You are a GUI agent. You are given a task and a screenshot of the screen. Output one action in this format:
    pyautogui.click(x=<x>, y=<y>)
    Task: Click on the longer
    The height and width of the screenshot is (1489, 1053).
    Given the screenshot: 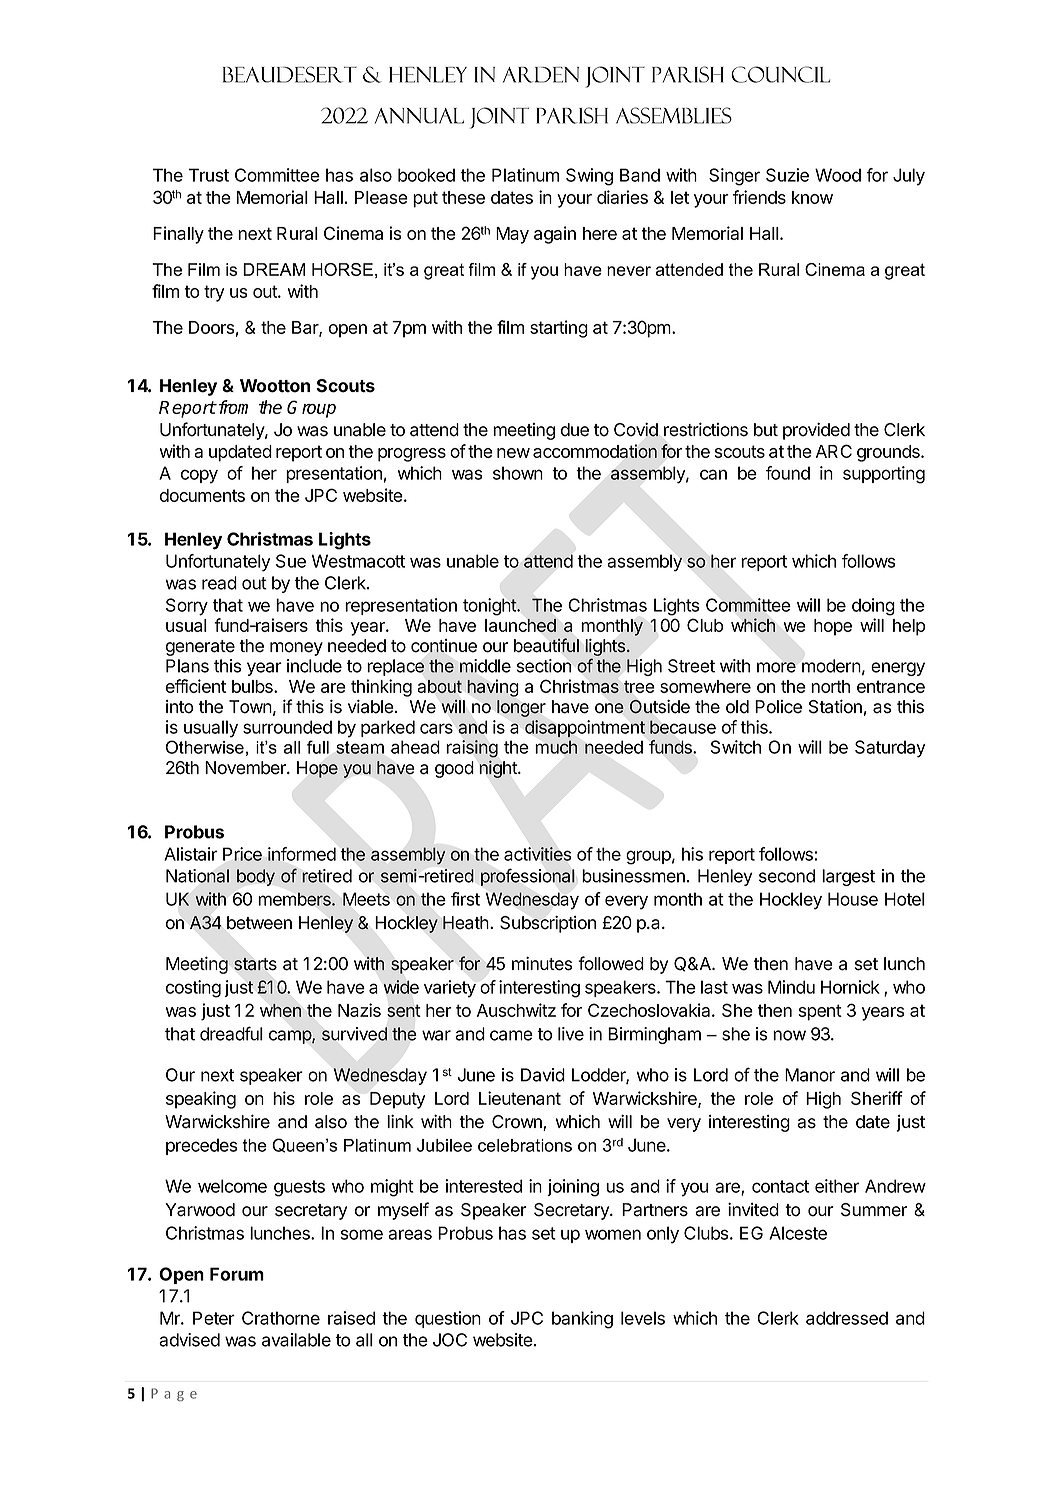 What is the action you would take?
    pyautogui.click(x=521, y=708)
